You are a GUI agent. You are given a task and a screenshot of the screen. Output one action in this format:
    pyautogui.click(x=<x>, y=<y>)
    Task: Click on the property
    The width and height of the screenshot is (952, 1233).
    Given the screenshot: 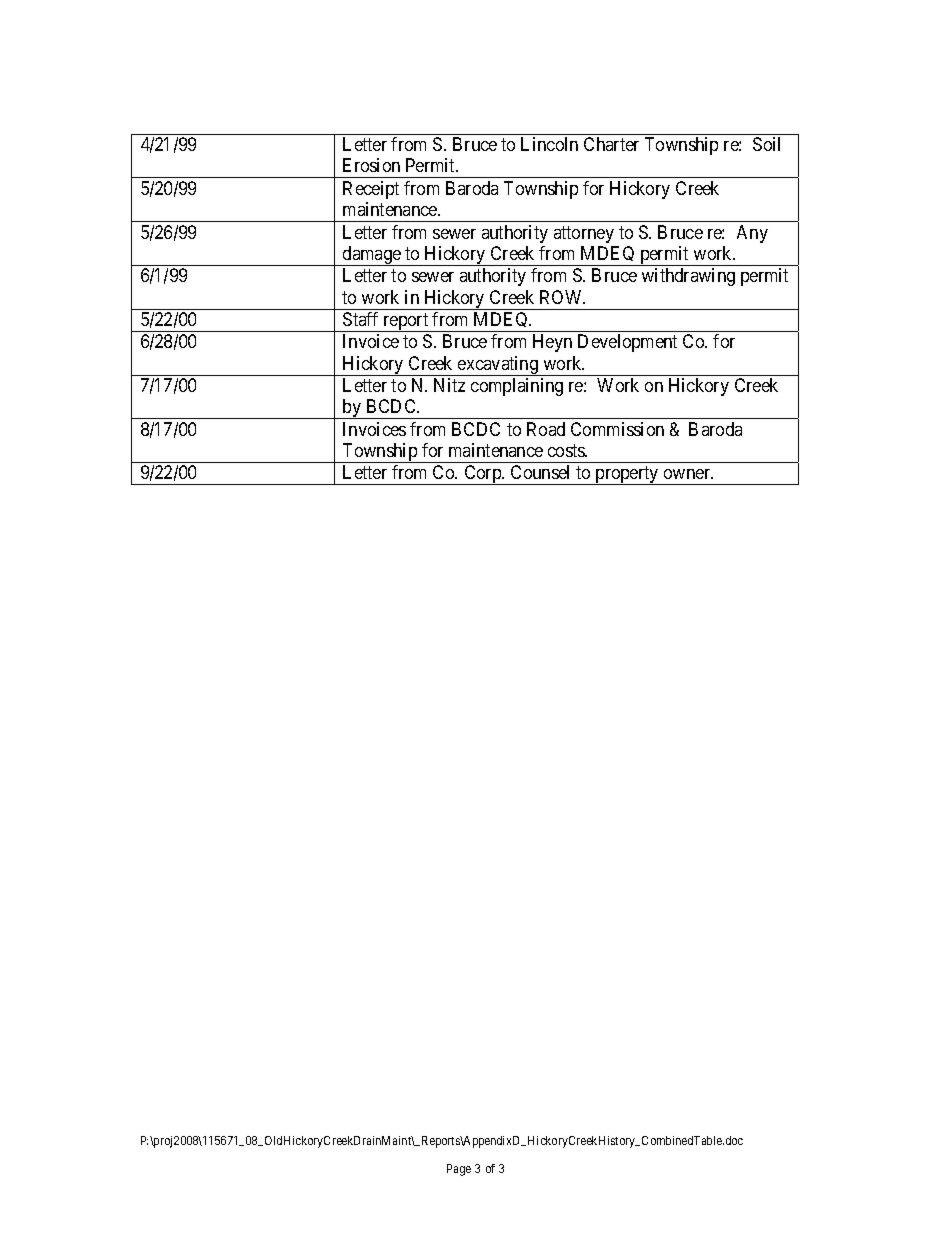 What is the action you would take?
    pyautogui.click(x=627, y=476)
